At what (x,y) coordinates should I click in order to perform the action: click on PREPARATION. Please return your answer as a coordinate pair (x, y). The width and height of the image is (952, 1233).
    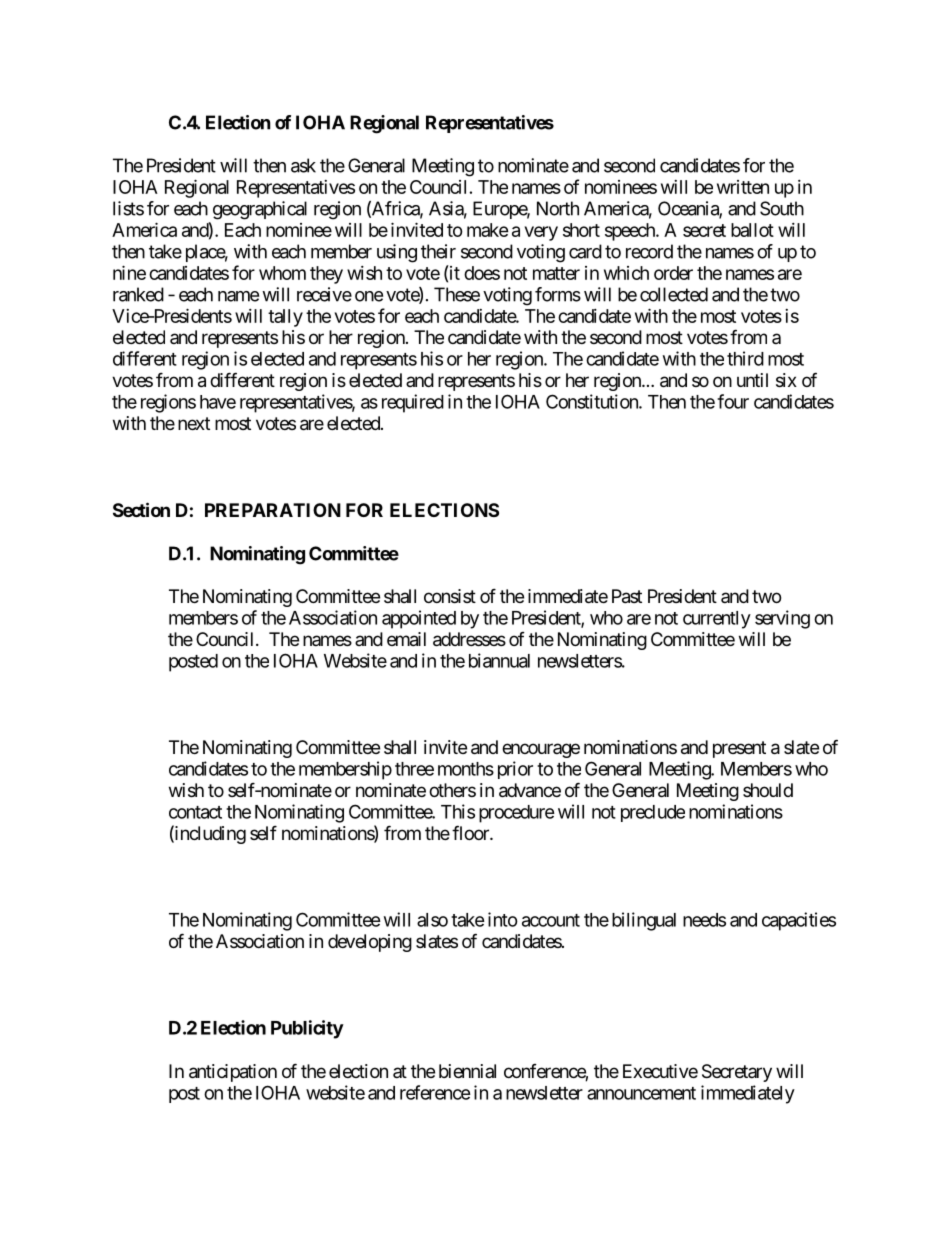
    Looking at the image, I should click on (273, 510).
